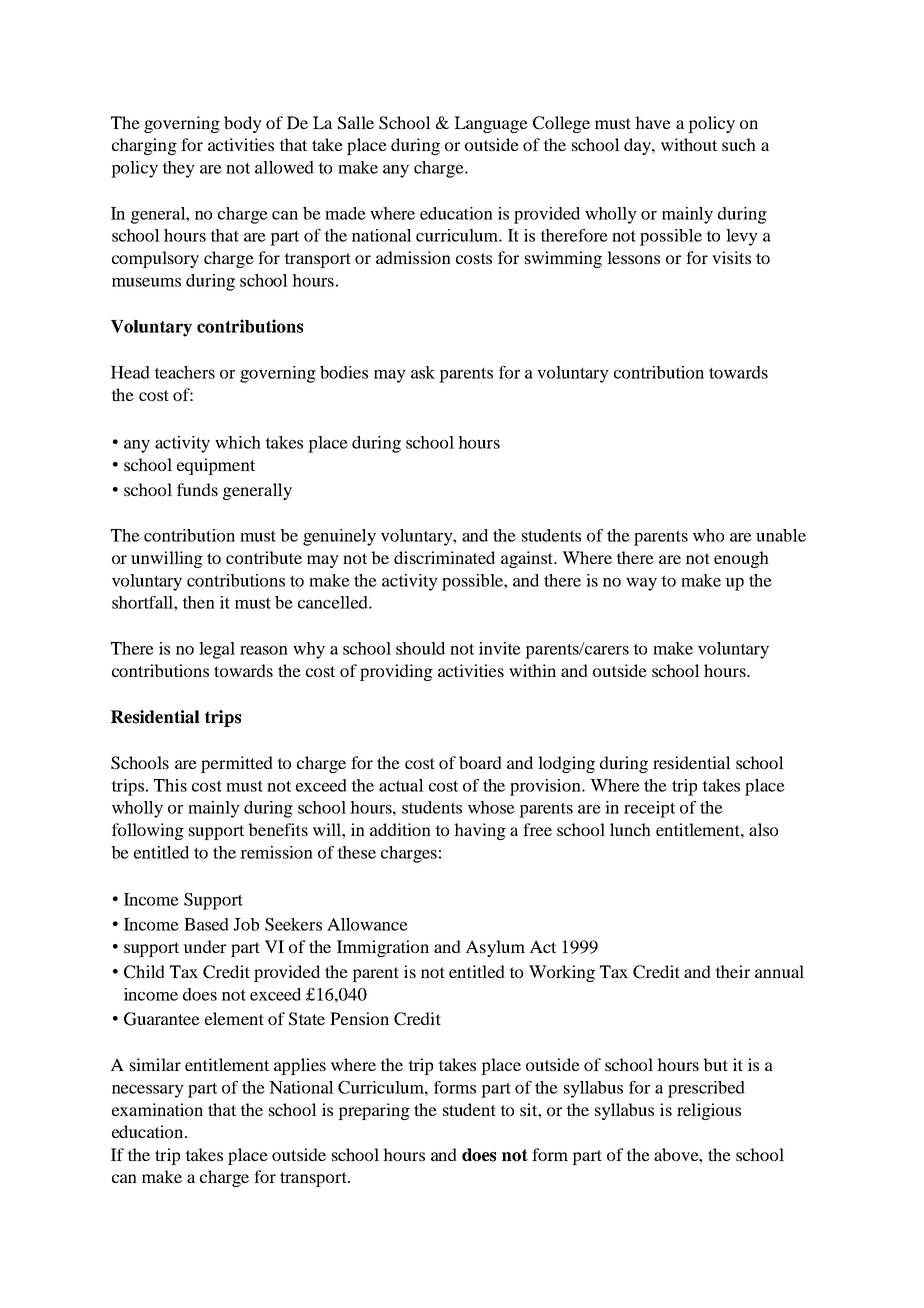  I want to click on Asylum, so click(495, 948).
